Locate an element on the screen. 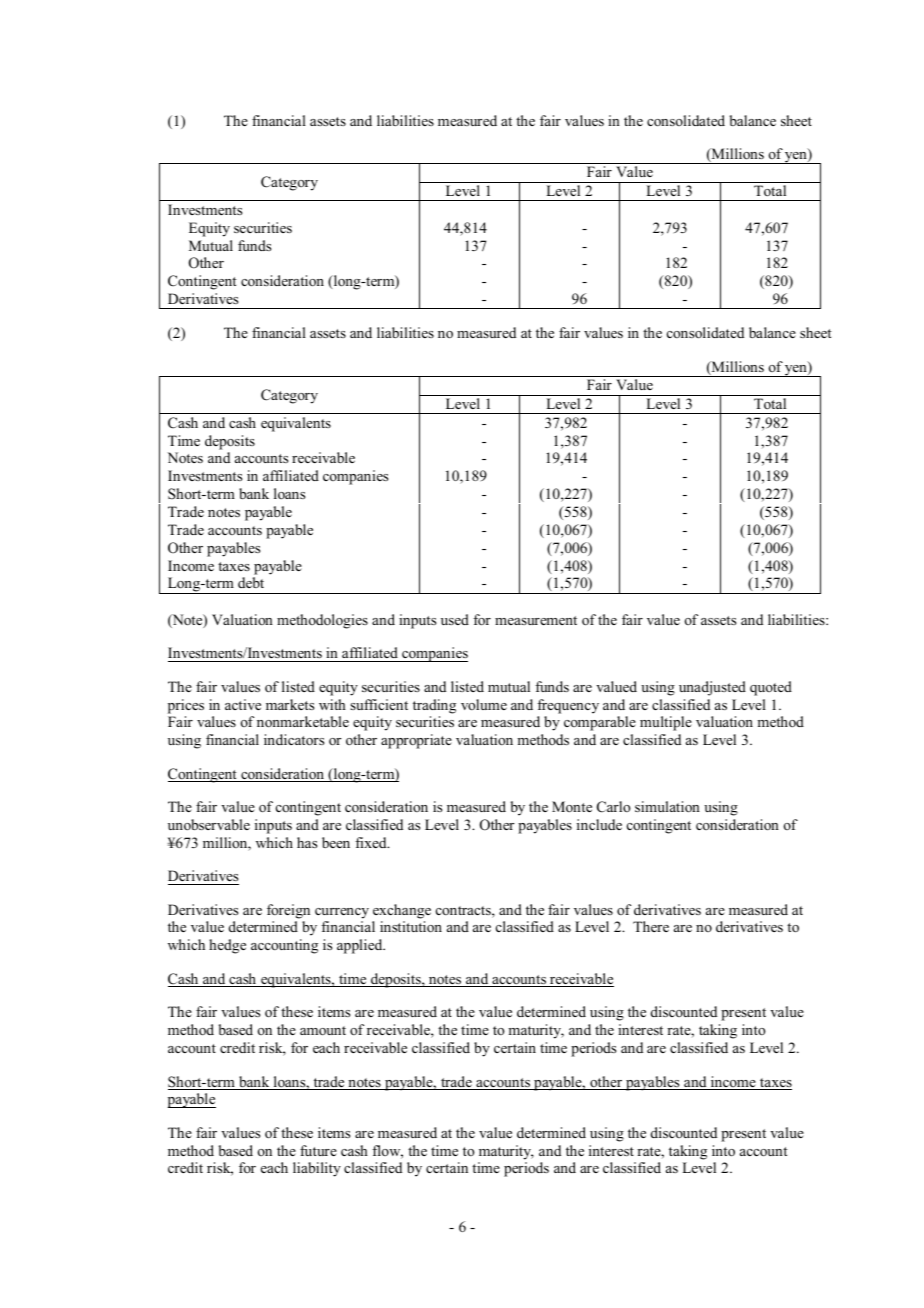 The width and height of the screenshot is (924, 1308). used is located at coordinates (455, 619).
